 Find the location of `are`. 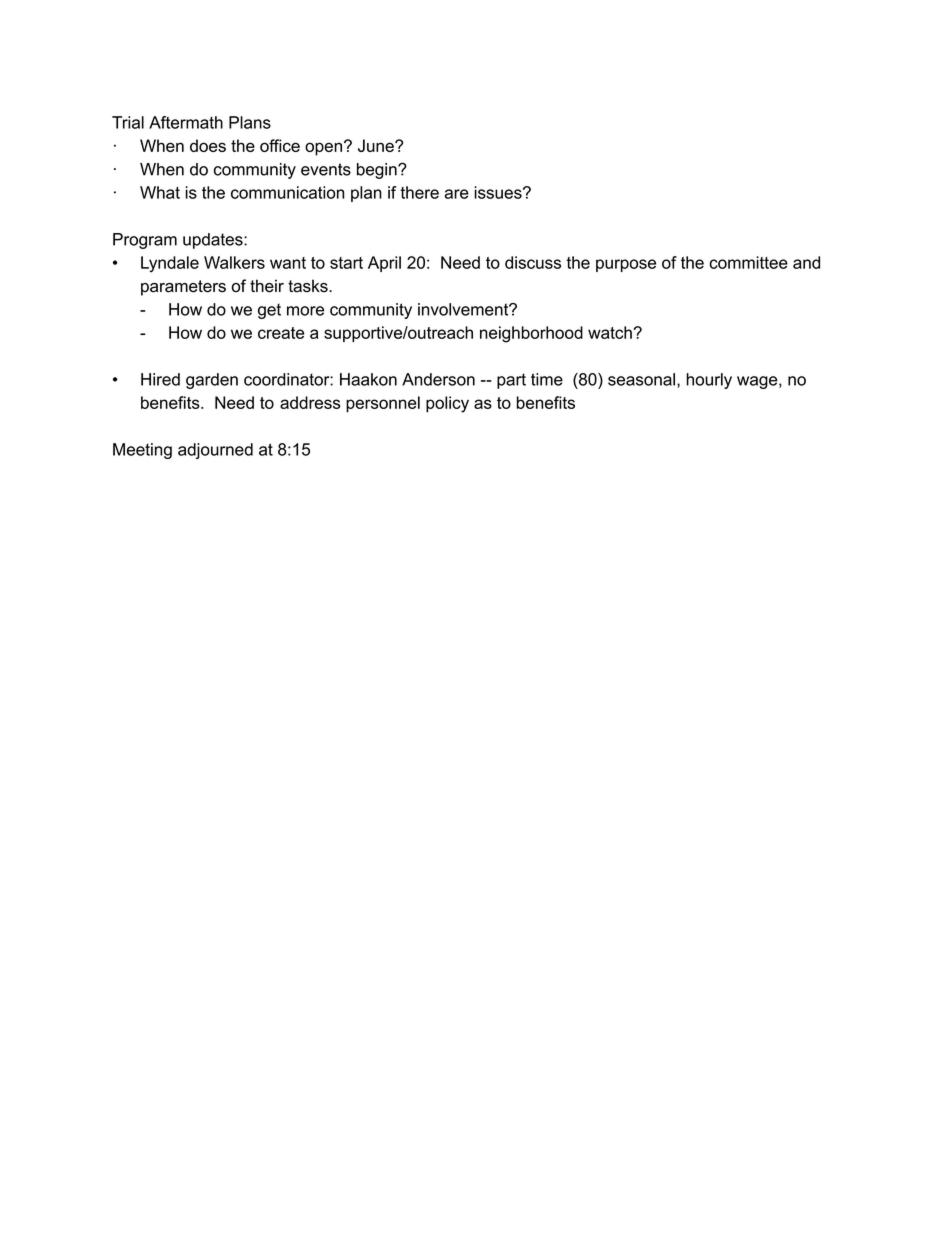

are is located at coordinates (457, 194).
